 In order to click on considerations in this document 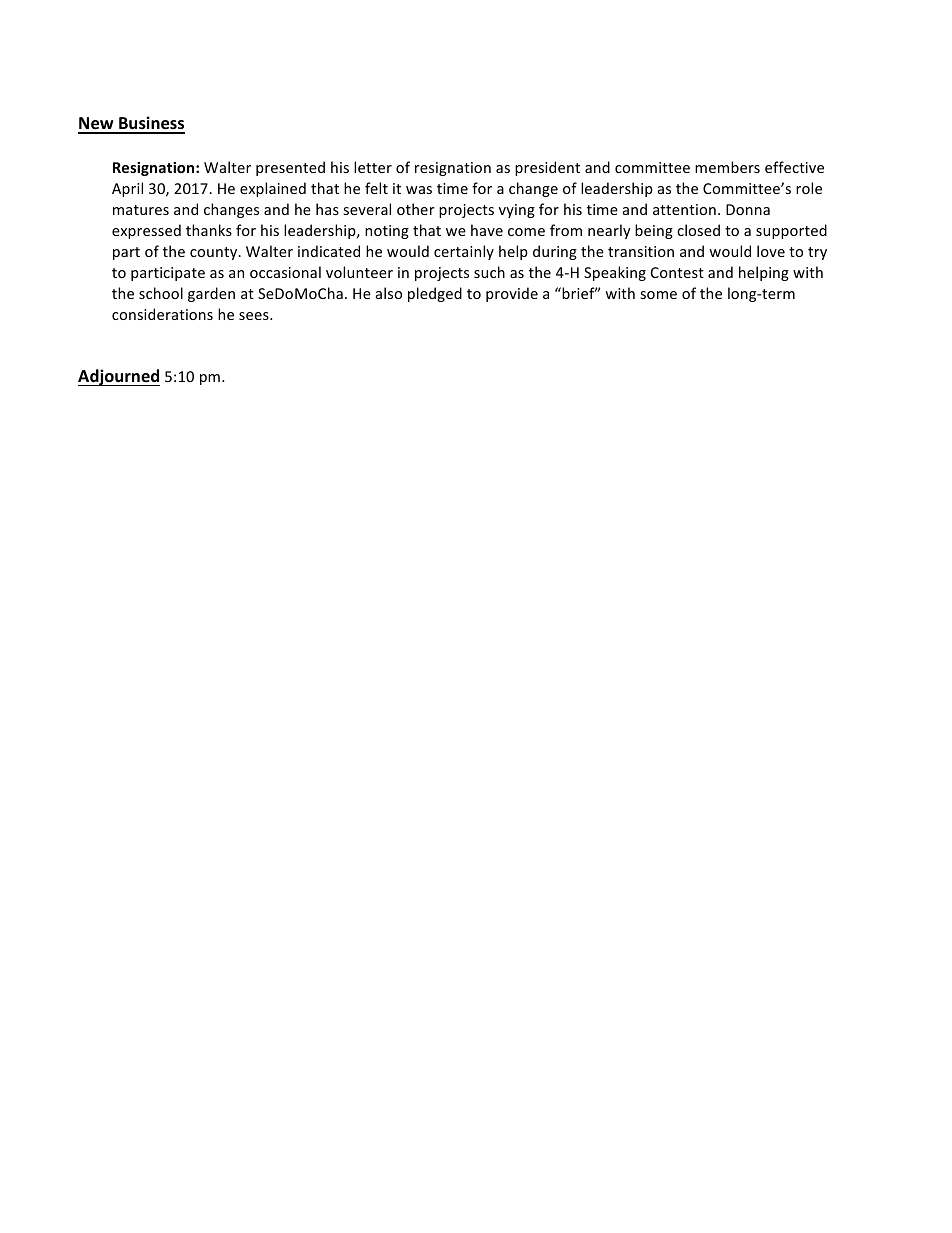, I will do `click(162, 314)`.
